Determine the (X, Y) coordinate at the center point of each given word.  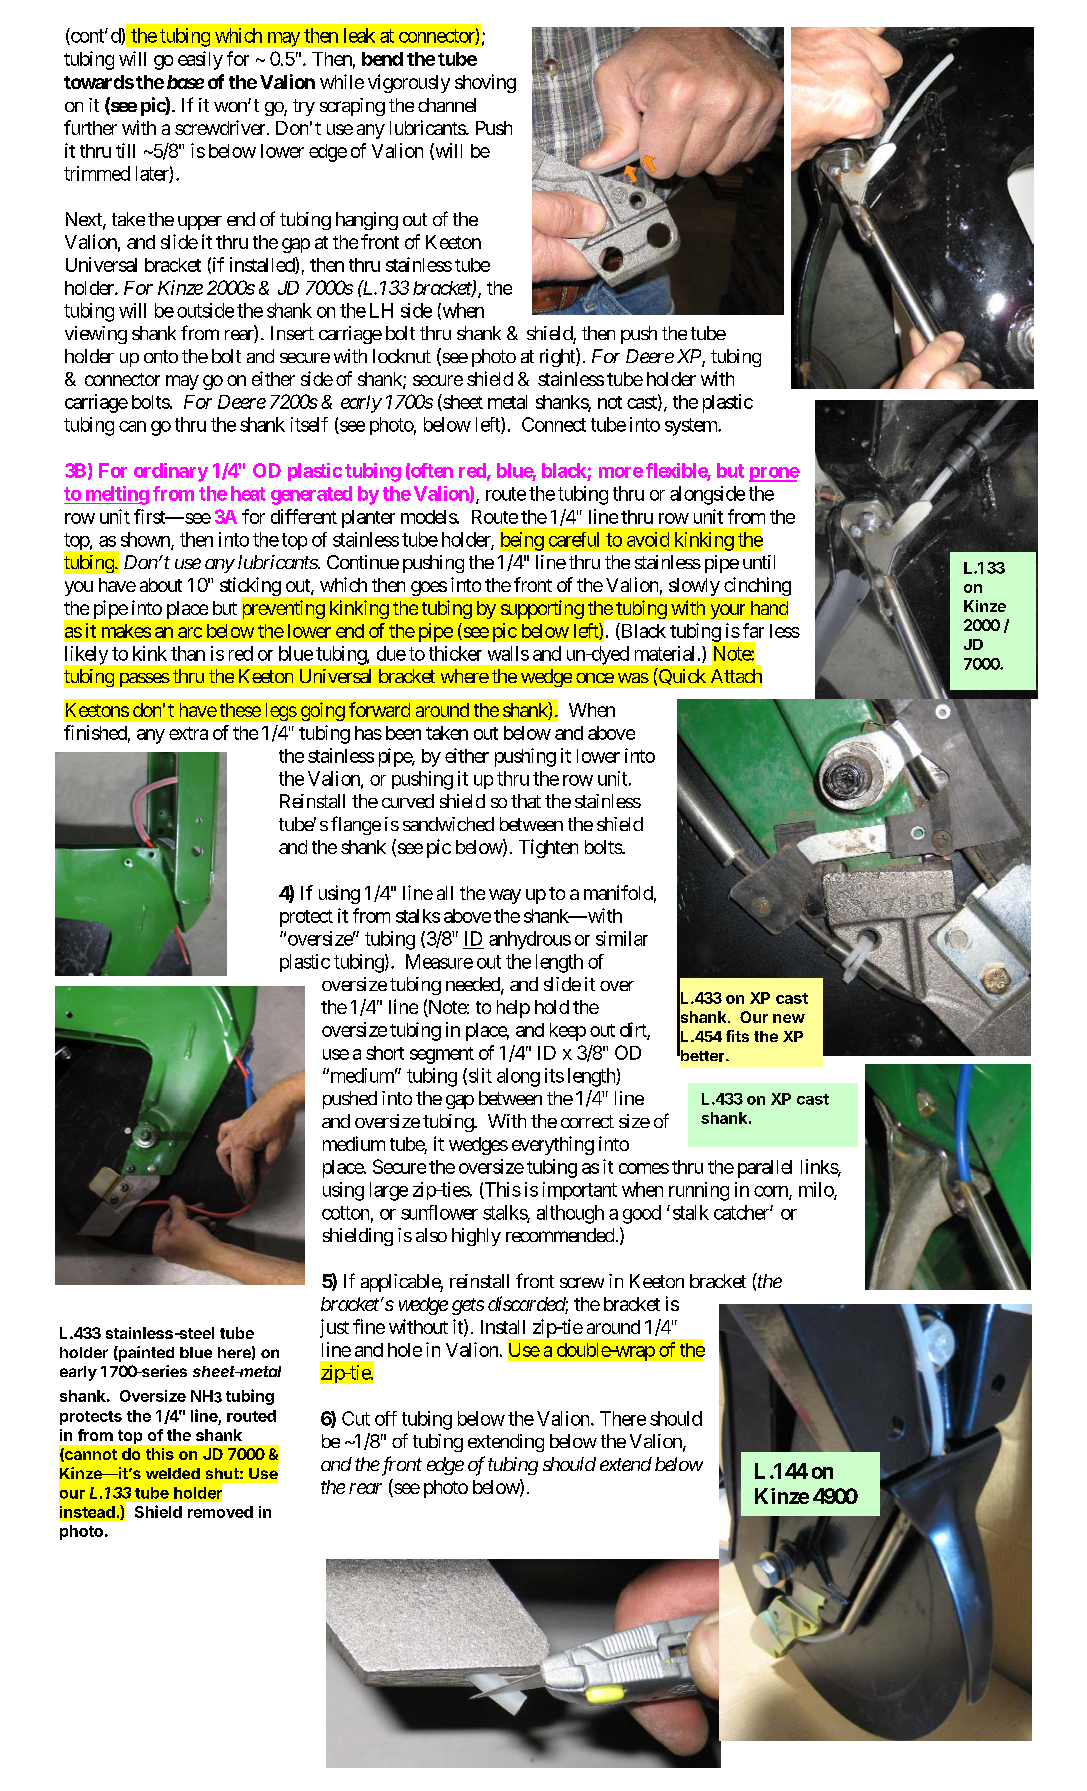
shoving (485, 83)
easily (200, 60)
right (558, 357)
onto (161, 356)
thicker (455, 653)
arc (190, 632)
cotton (345, 1213)
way (505, 896)
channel (447, 105)
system (692, 427)
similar (622, 938)
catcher (742, 1212)
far (753, 630)
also (431, 1235)
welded (173, 1473)
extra (188, 733)
